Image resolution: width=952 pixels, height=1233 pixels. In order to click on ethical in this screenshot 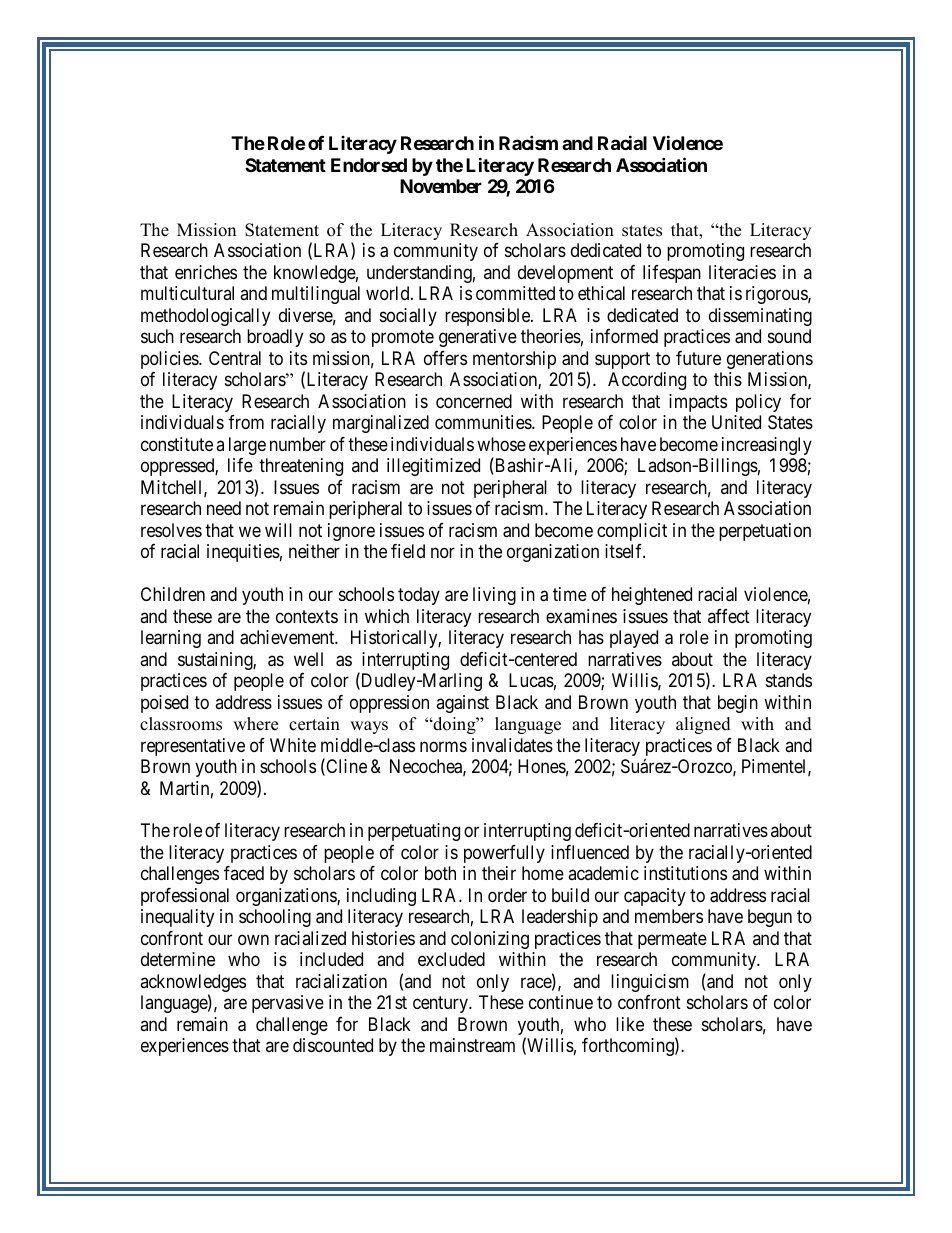, I will do `click(601, 293)`.
